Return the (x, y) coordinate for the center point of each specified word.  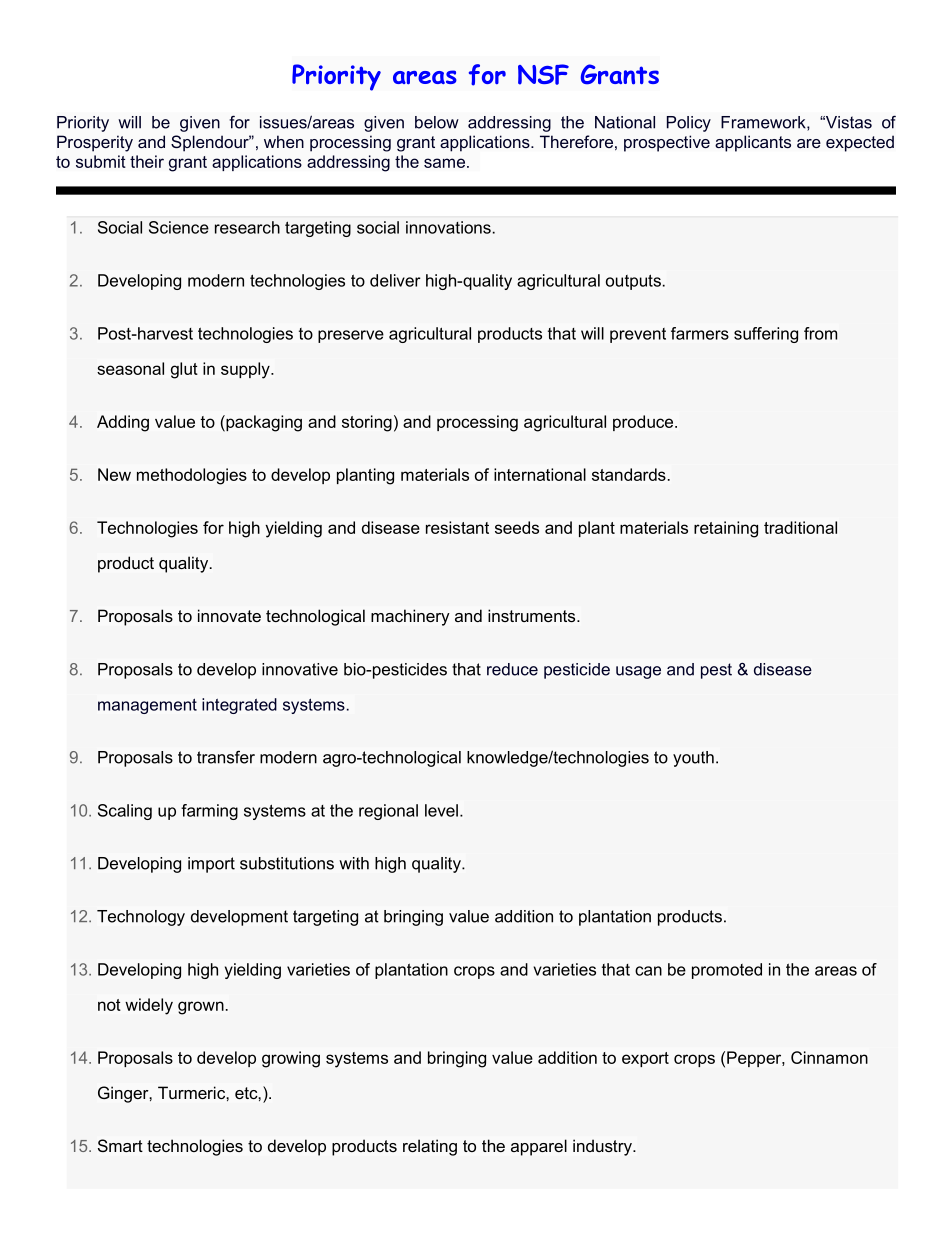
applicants (753, 143)
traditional (800, 527)
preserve (351, 336)
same (444, 163)
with (354, 863)
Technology (141, 918)
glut (184, 370)
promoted (727, 971)
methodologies (192, 476)
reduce (512, 669)
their (147, 161)
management (147, 706)
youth (693, 759)
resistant (457, 527)
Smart (120, 1145)
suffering (766, 335)
